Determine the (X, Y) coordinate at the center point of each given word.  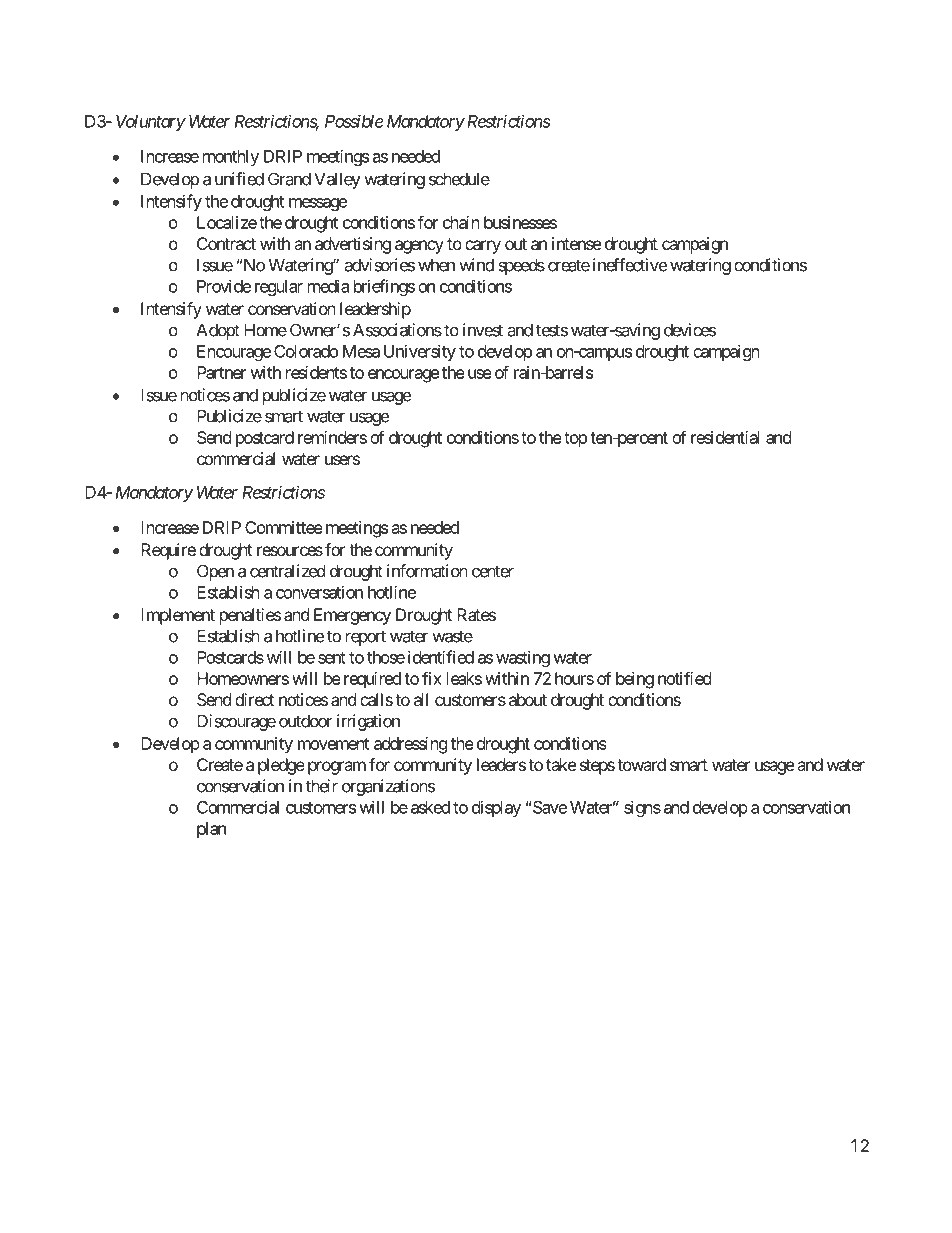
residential (725, 437)
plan (211, 830)
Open (215, 572)
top (575, 440)
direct (254, 699)
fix (432, 678)
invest (483, 330)
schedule (459, 179)
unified (239, 179)
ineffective (630, 265)
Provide (224, 286)
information (427, 571)
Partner (221, 372)
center (493, 571)
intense (576, 243)
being (635, 680)
